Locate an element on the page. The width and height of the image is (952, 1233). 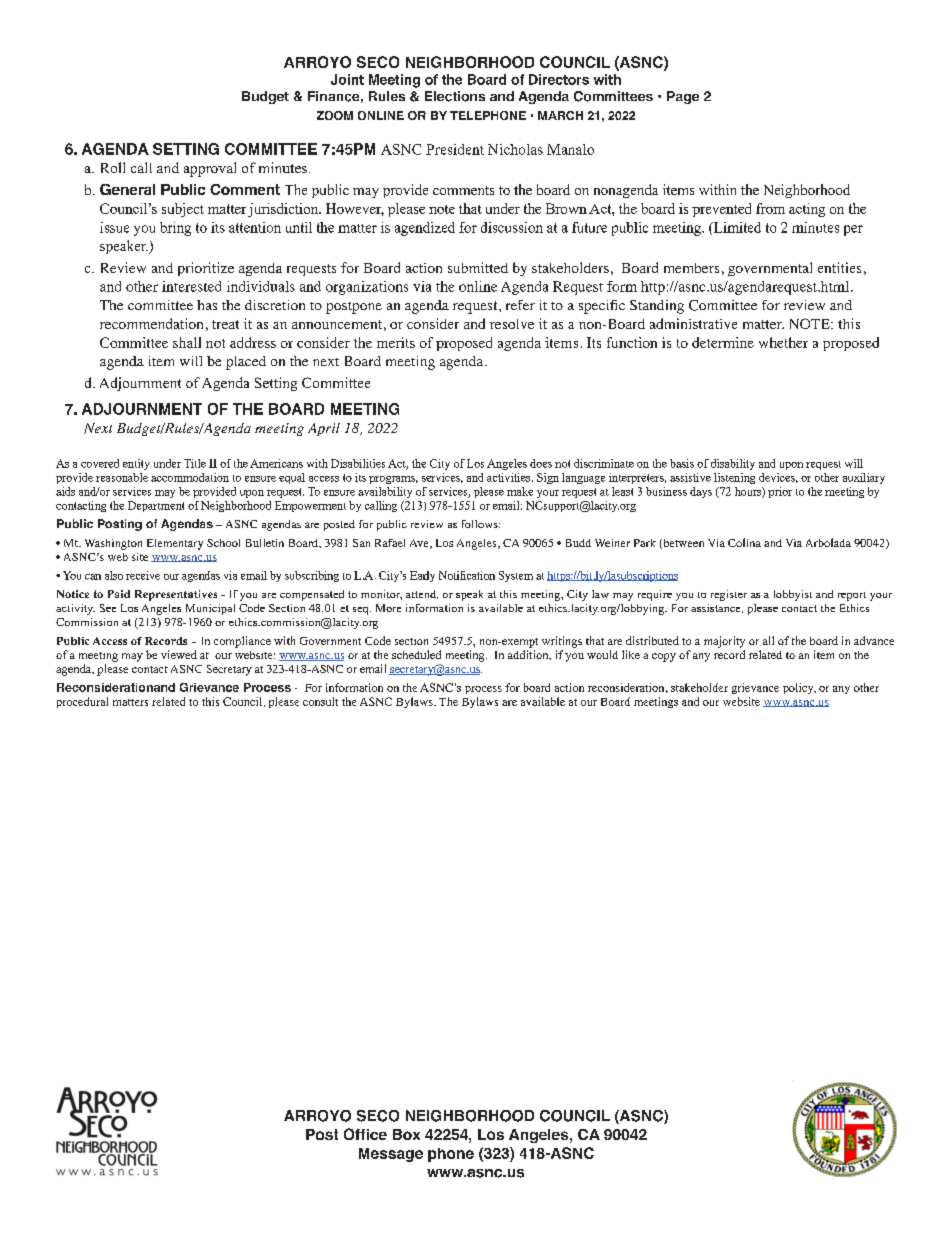
Office is located at coordinates (365, 1134).
